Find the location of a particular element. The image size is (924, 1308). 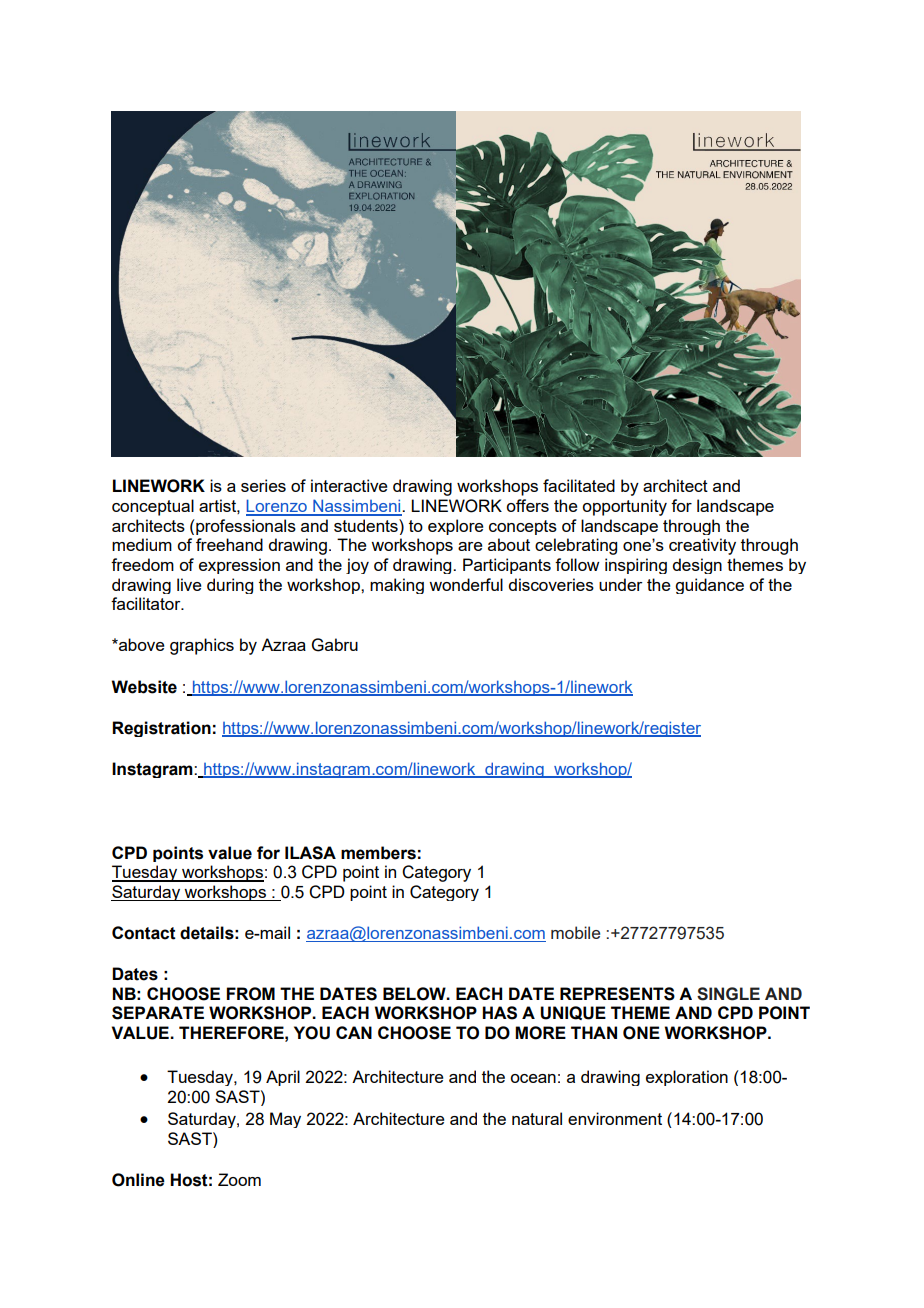

FROM is located at coordinates (251, 994).
